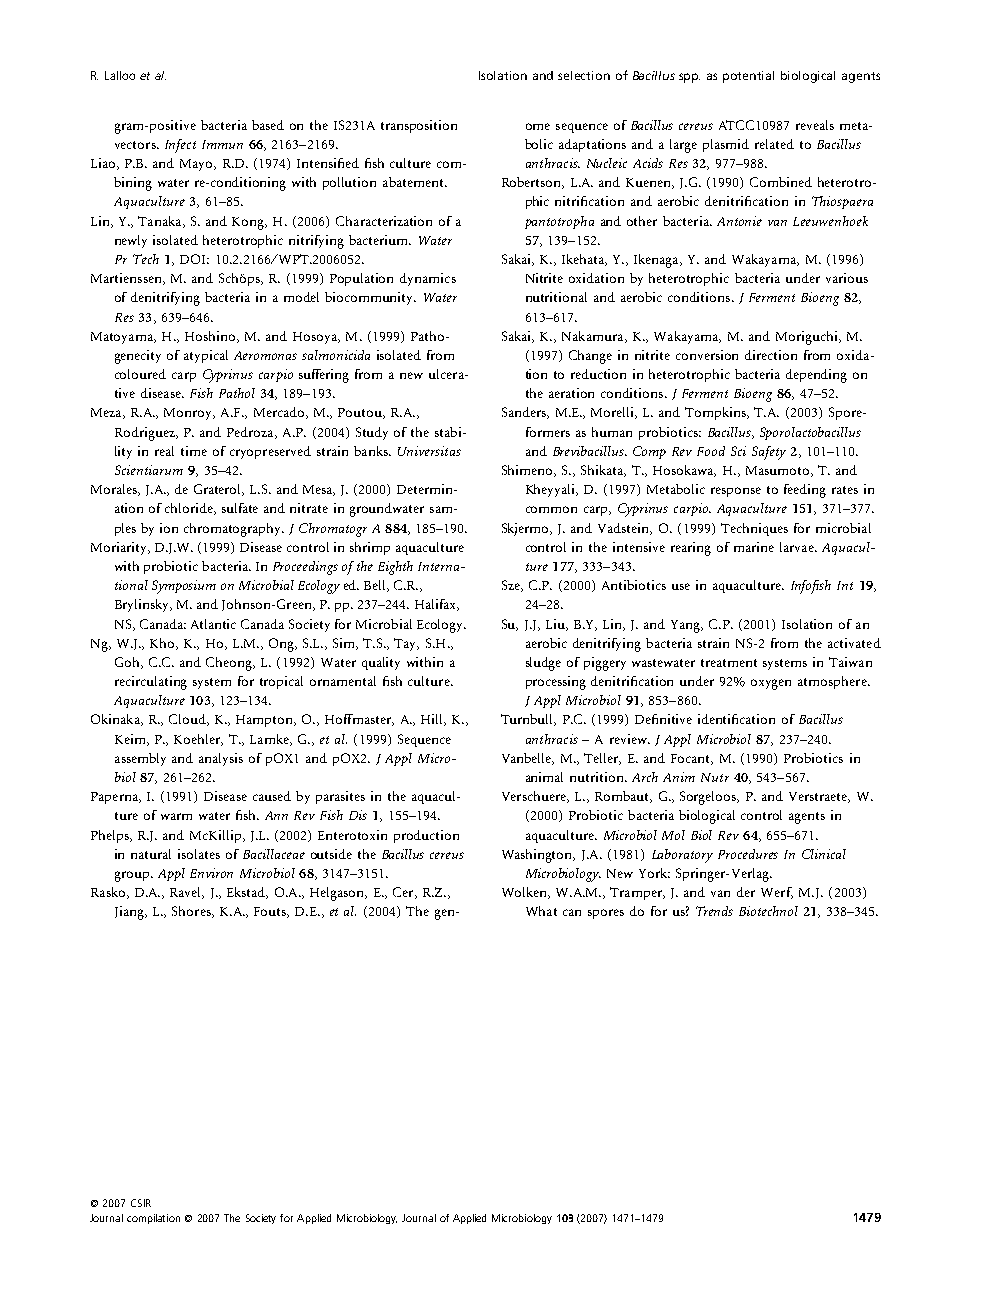 The image size is (997, 1310). What do you see at coordinates (729, 663) in the screenshot?
I see `treatment` at bounding box center [729, 663].
